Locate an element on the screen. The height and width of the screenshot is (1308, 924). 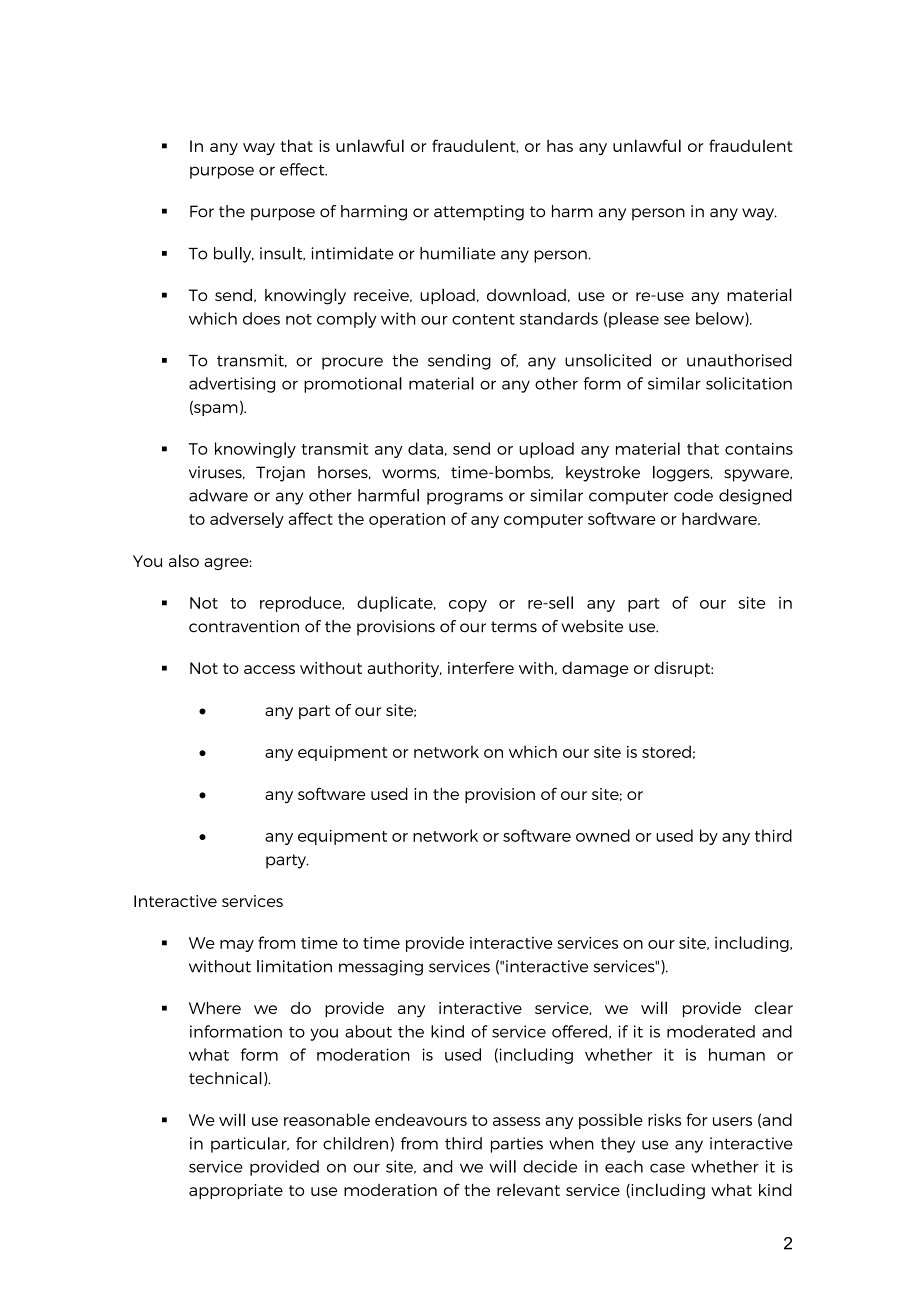
messaging is located at coordinates (381, 968).
